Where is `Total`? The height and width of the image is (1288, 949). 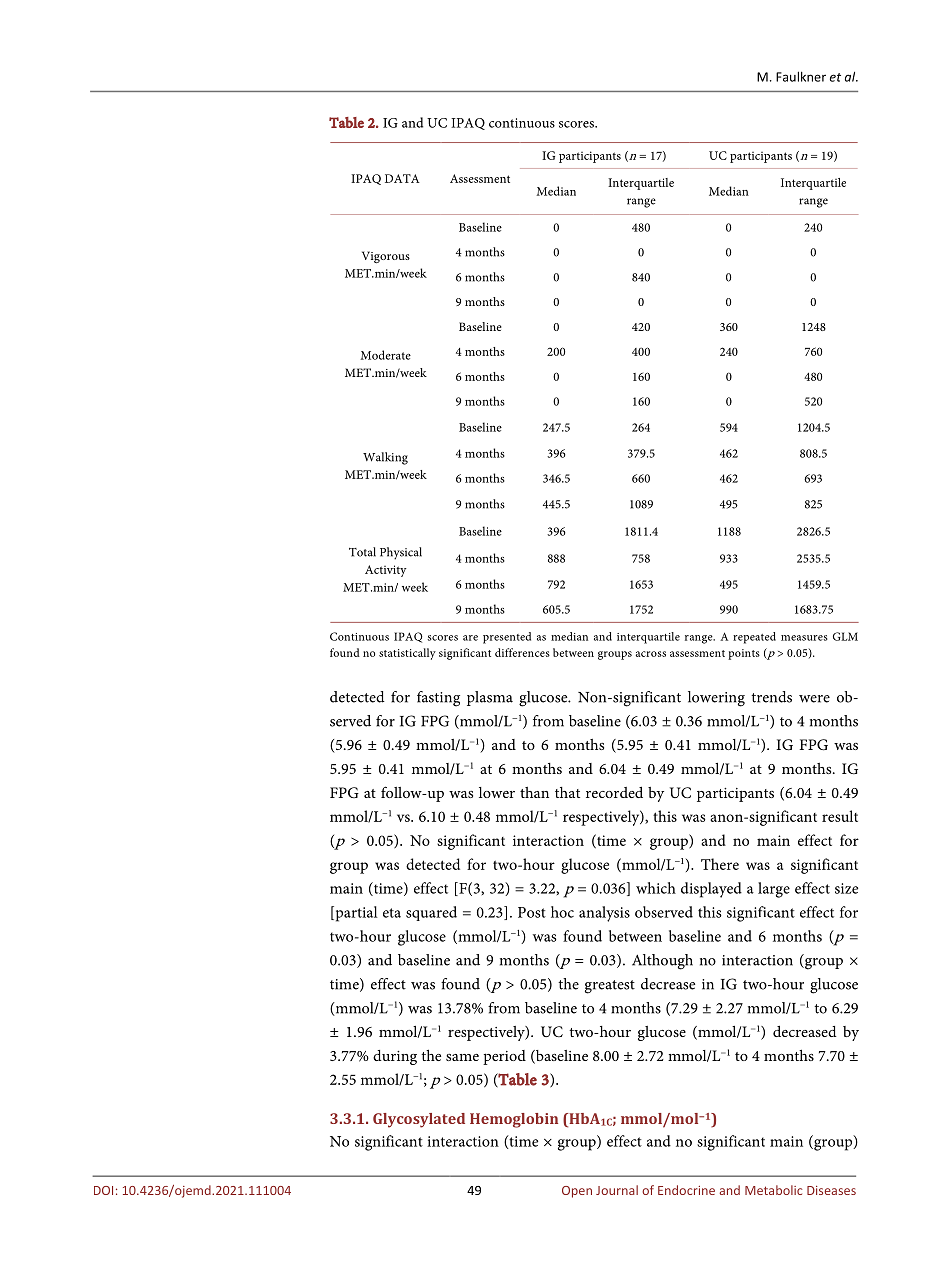 Total is located at coordinates (362, 552).
